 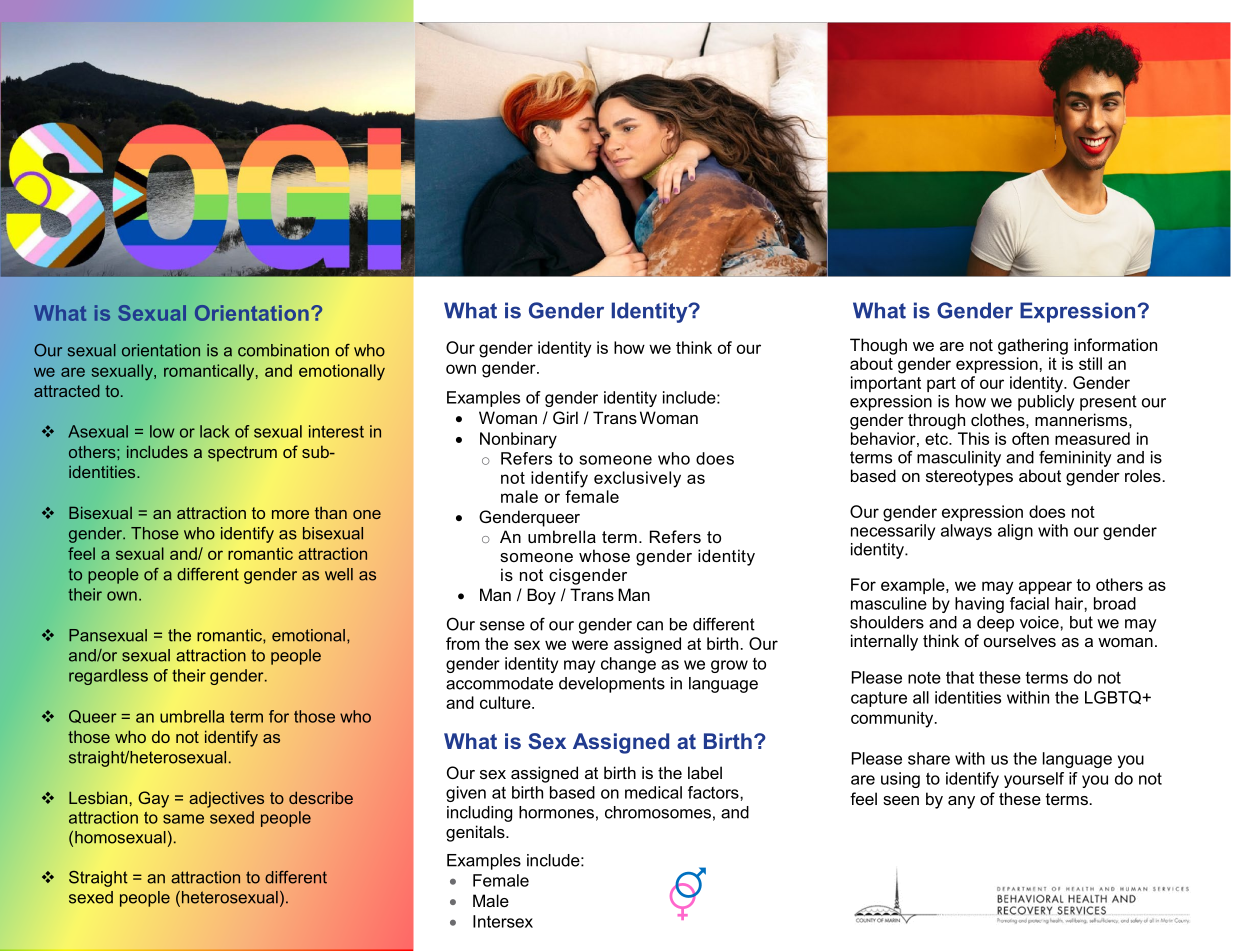 I want to click on align, so click(x=1015, y=532).
